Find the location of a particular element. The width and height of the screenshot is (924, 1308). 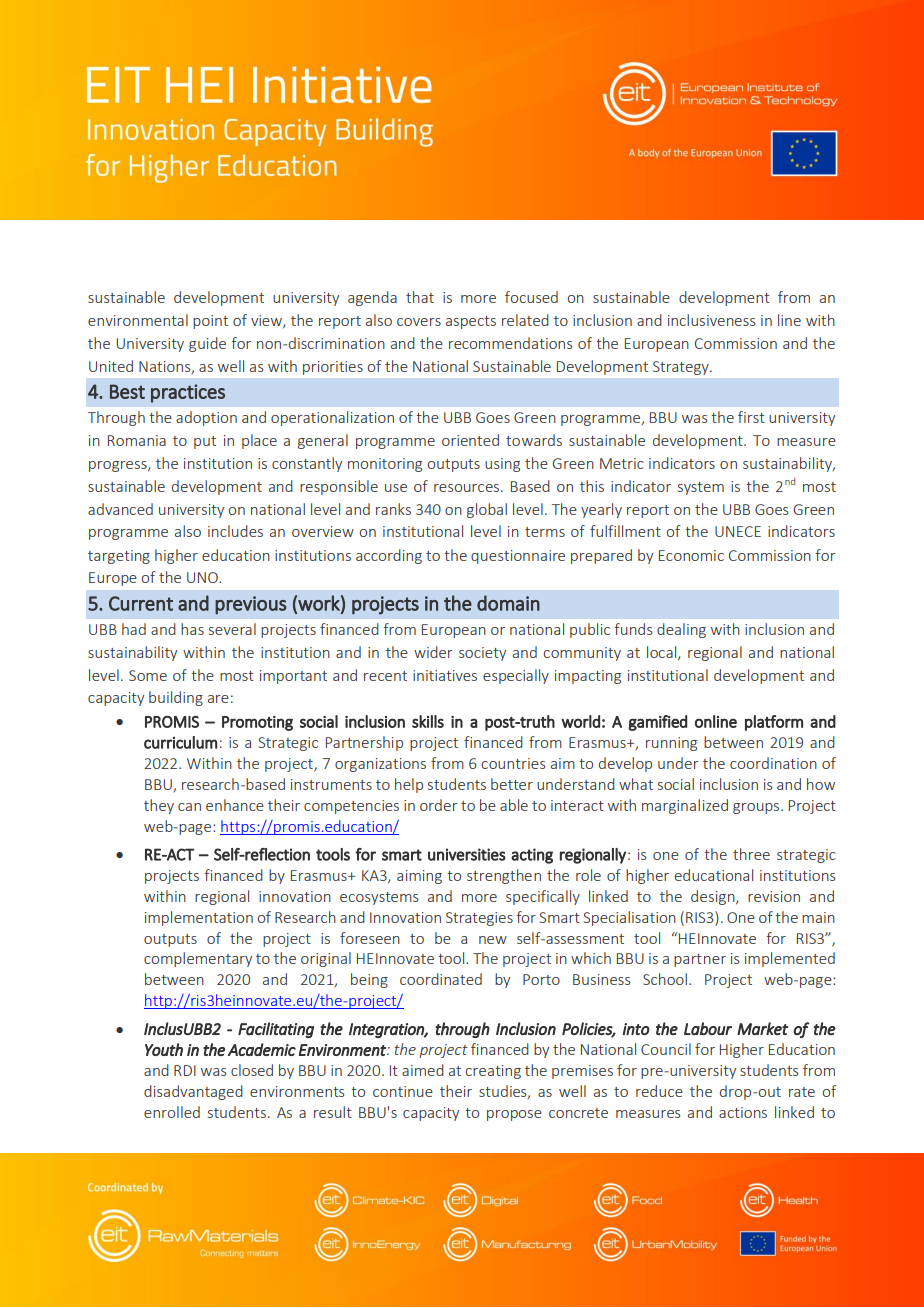

universities is located at coordinates (467, 854).
